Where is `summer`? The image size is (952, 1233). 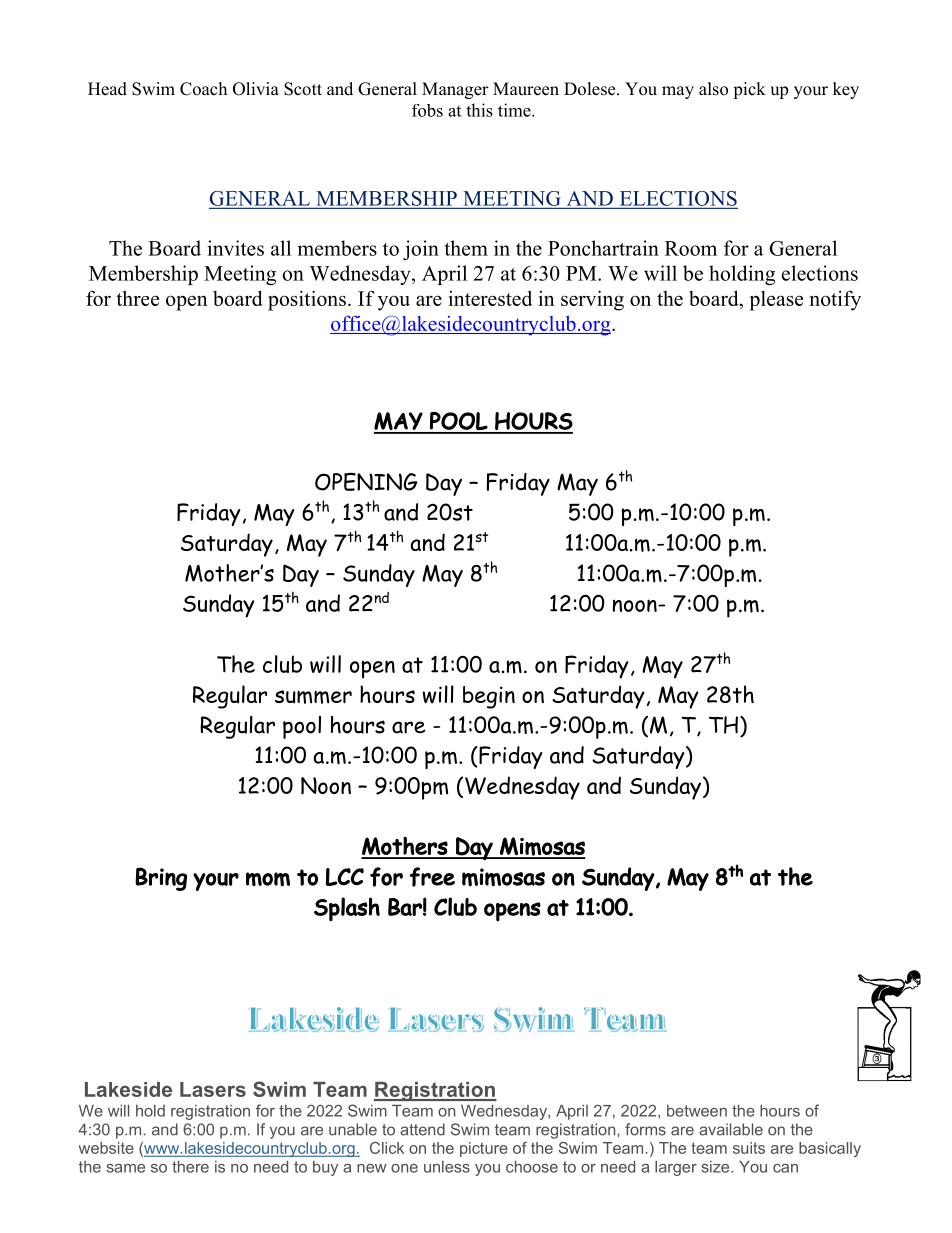
summer is located at coordinates (313, 697).
